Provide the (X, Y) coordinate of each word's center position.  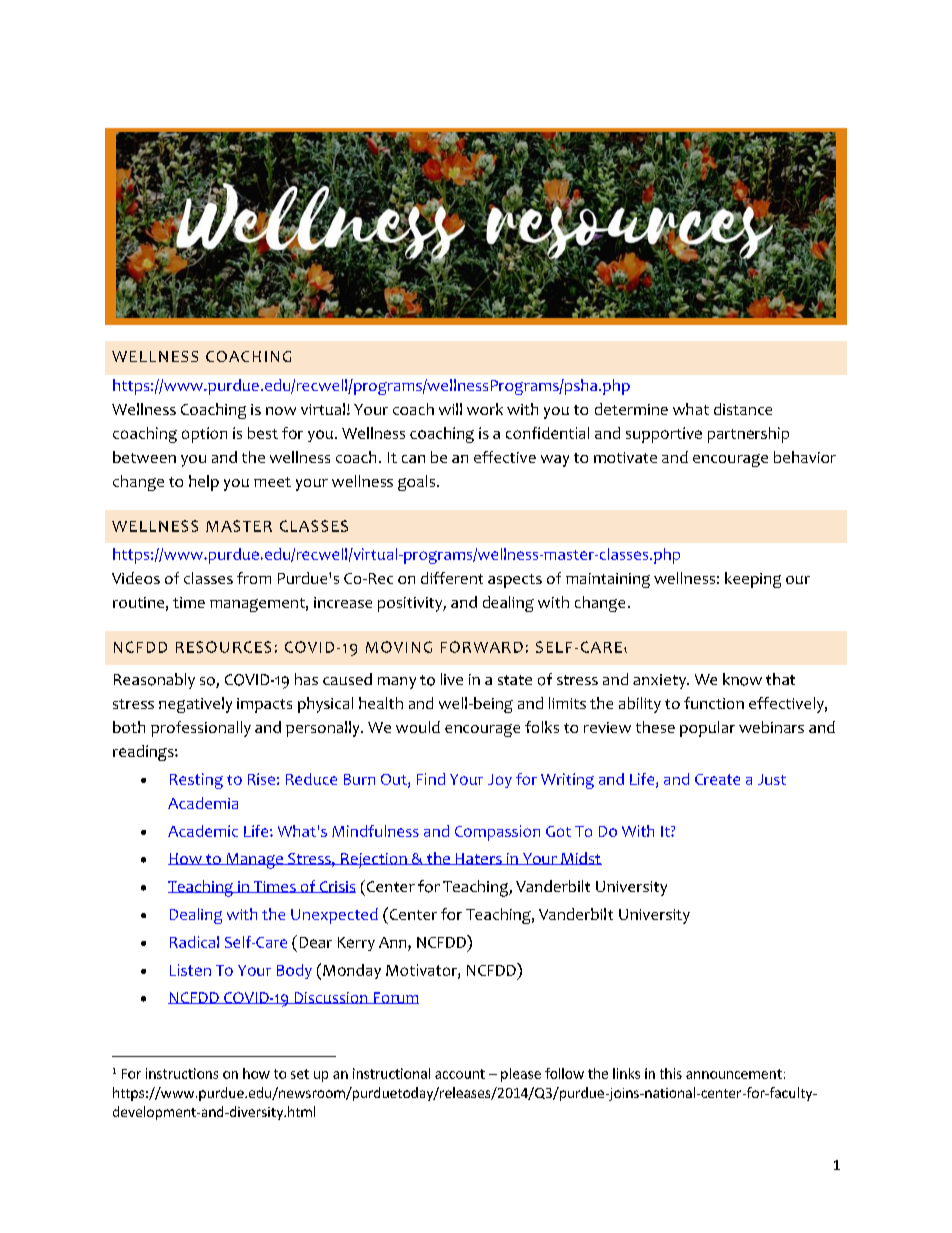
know (742, 679)
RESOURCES (223, 647)
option (204, 435)
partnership (748, 435)
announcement (734, 1074)
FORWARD (482, 647)
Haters (478, 859)
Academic (203, 831)
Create (717, 779)
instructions (182, 1073)
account (460, 1074)
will (450, 409)
